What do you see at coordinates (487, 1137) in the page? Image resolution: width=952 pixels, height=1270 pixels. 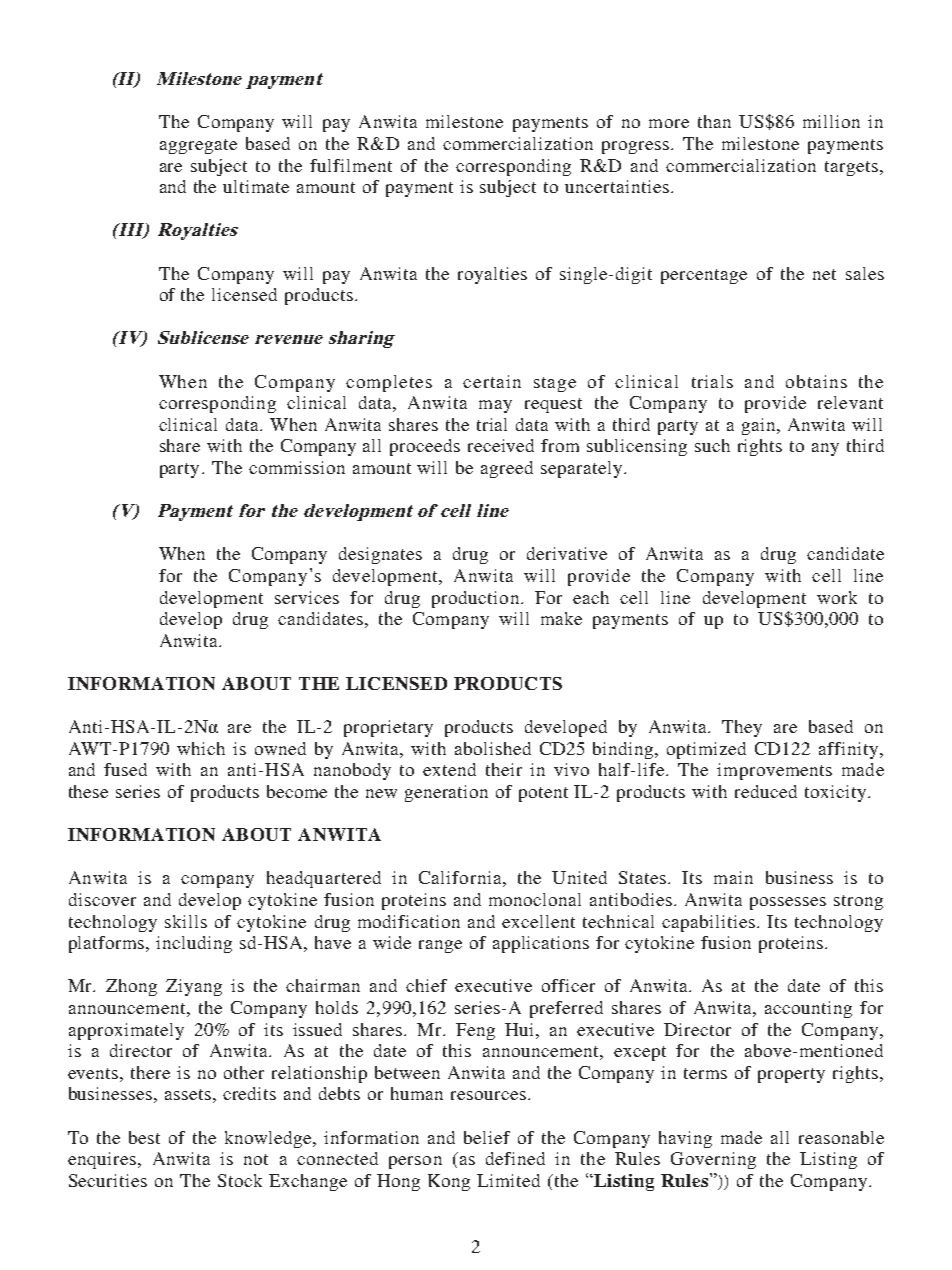 I see `belief` at bounding box center [487, 1137].
